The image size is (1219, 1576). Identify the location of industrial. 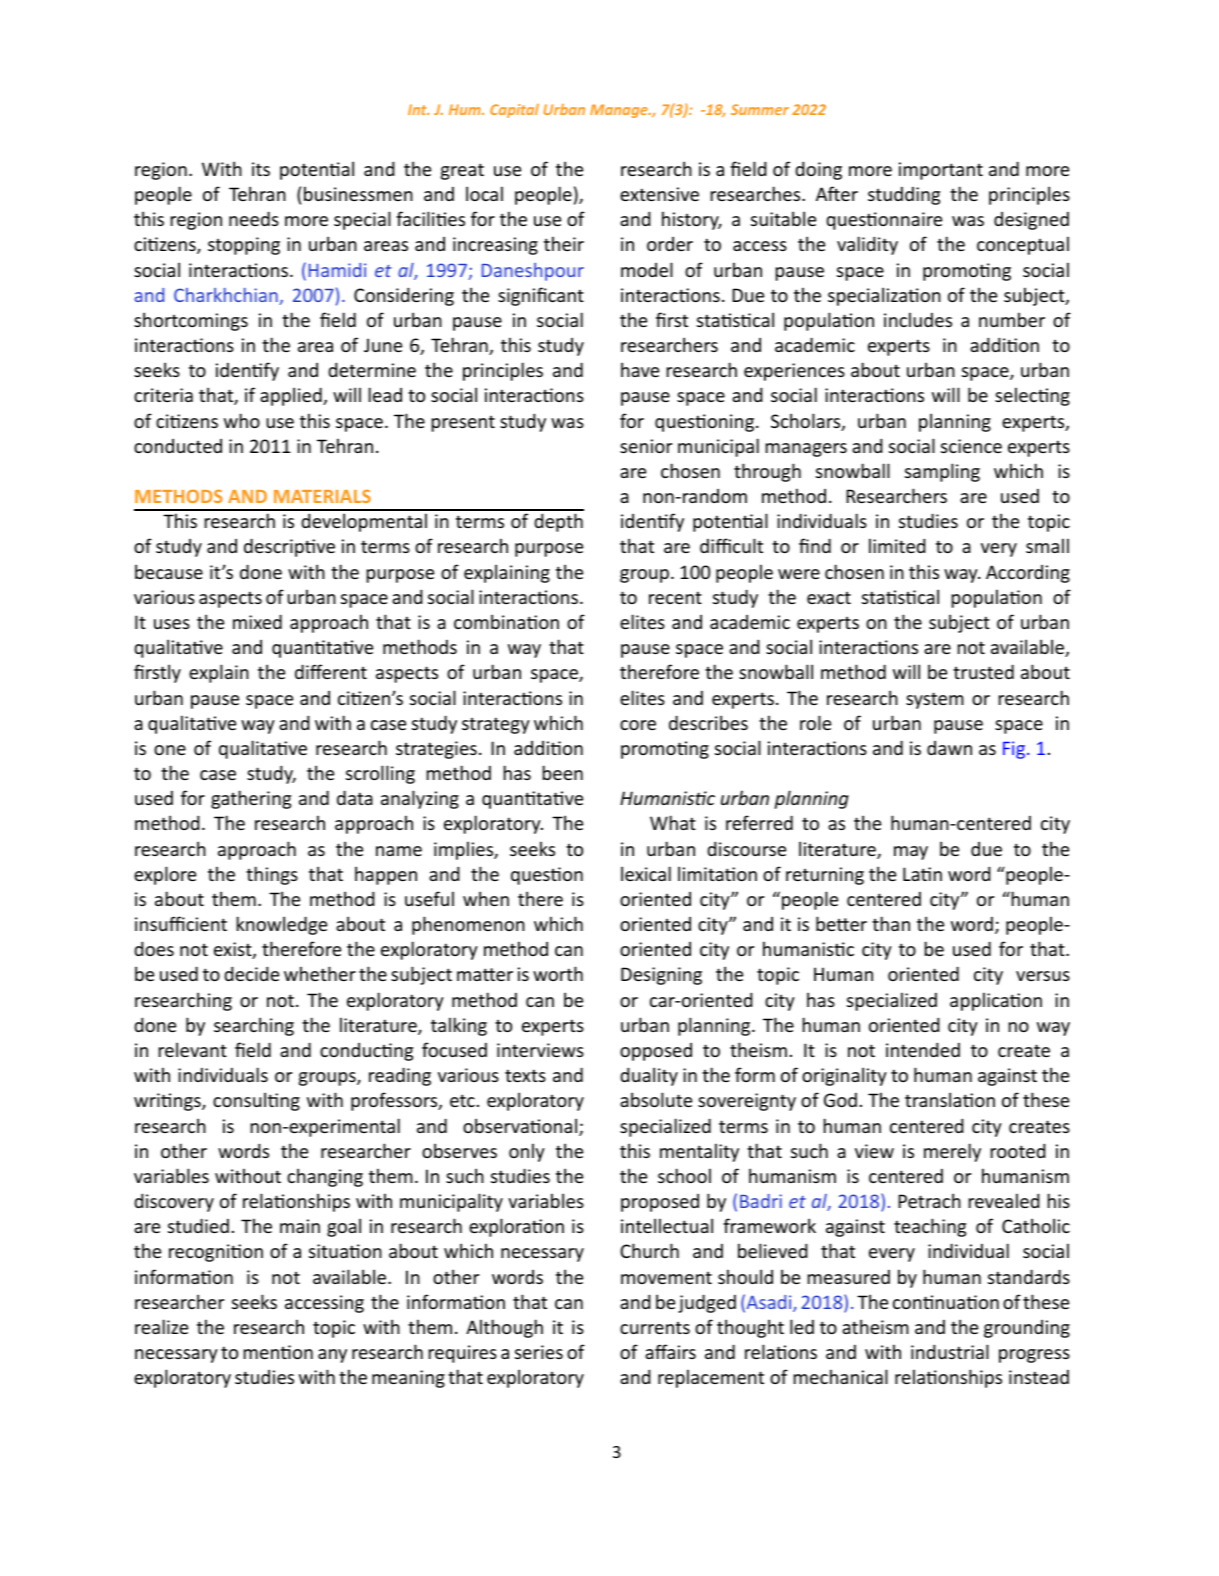
(950, 1351).
